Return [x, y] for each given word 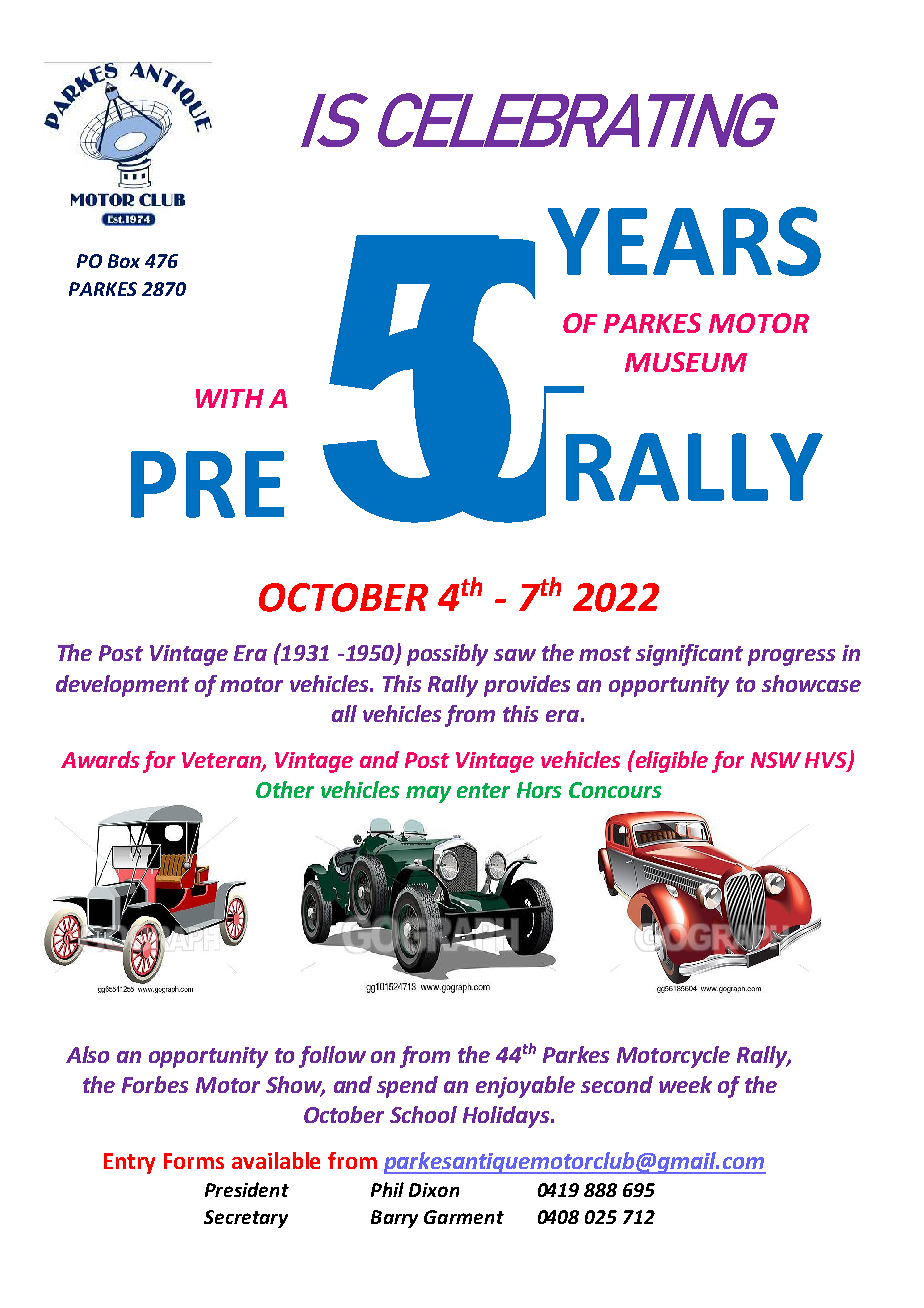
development [122, 686]
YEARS [684, 241]
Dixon [434, 1190]
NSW [776, 760]
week [685, 1084]
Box [124, 261]
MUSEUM [686, 362]
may [428, 794]
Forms [194, 1161]
